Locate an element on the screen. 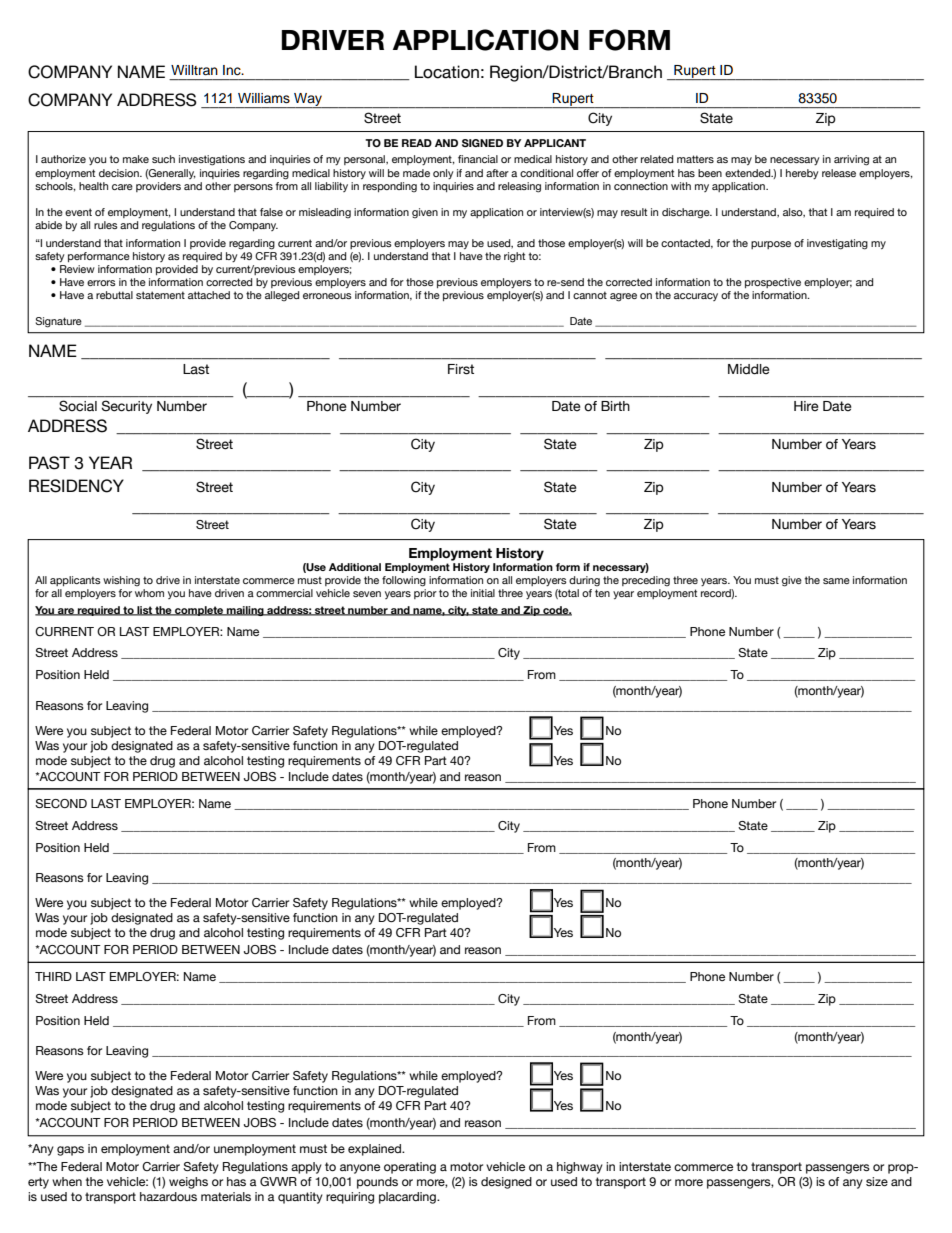 The width and height of the screenshot is (952, 1233). THIRD is located at coordinates (53, 976).
